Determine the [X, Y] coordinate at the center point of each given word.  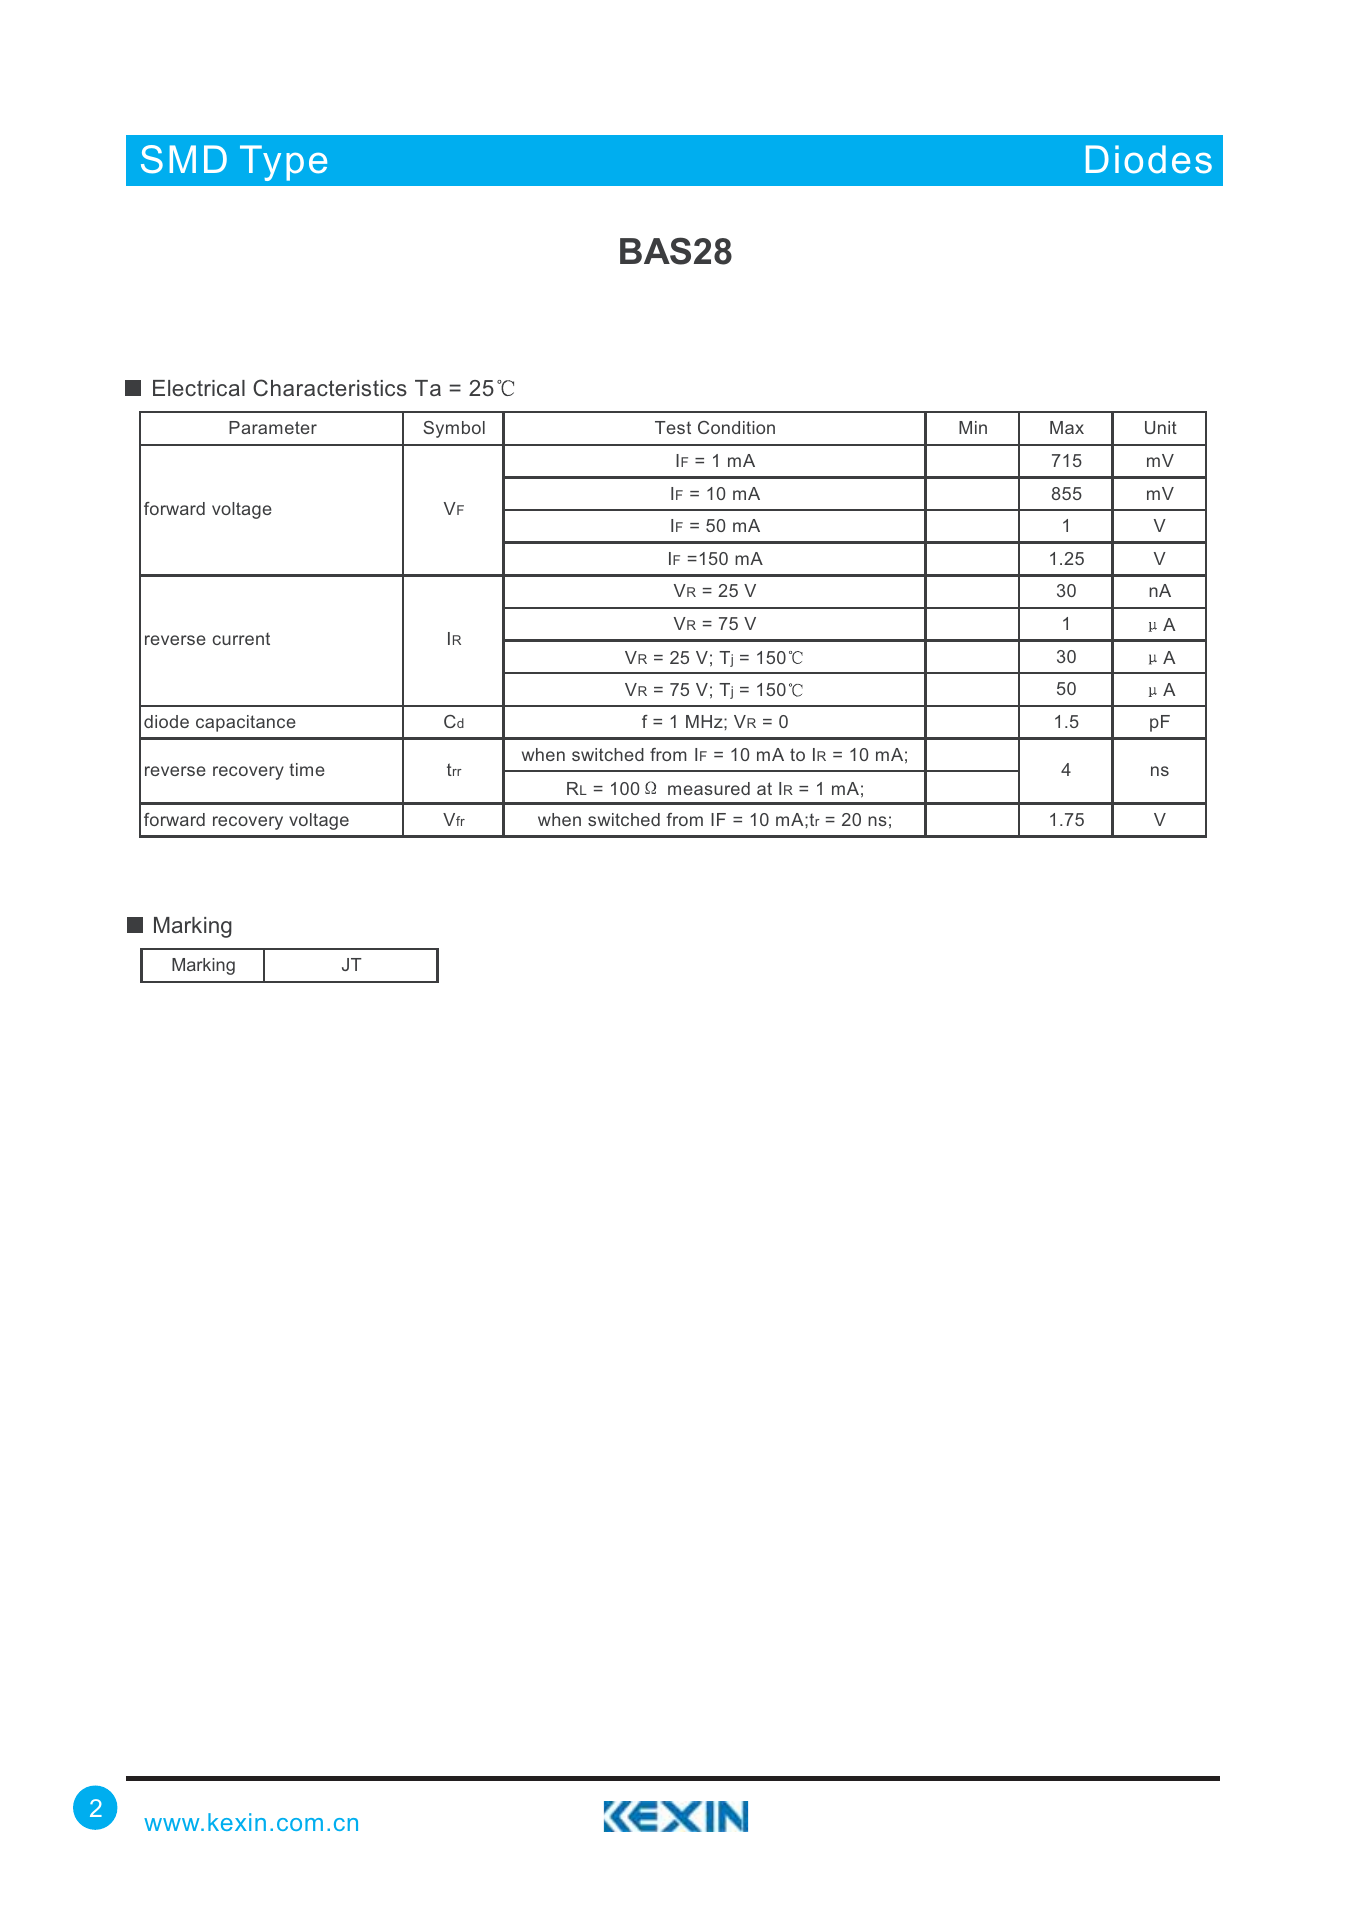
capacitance [246, 723]
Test [673, 427]
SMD [184, 159]
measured [709, 788]
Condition [736, 427]
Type [283, 163]
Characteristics [330, 388]
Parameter [273, 427]
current [241, 639]
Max [1067, 427]
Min [973, 427]
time [307, 769]
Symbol [454, 429]
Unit [1161, 427]
